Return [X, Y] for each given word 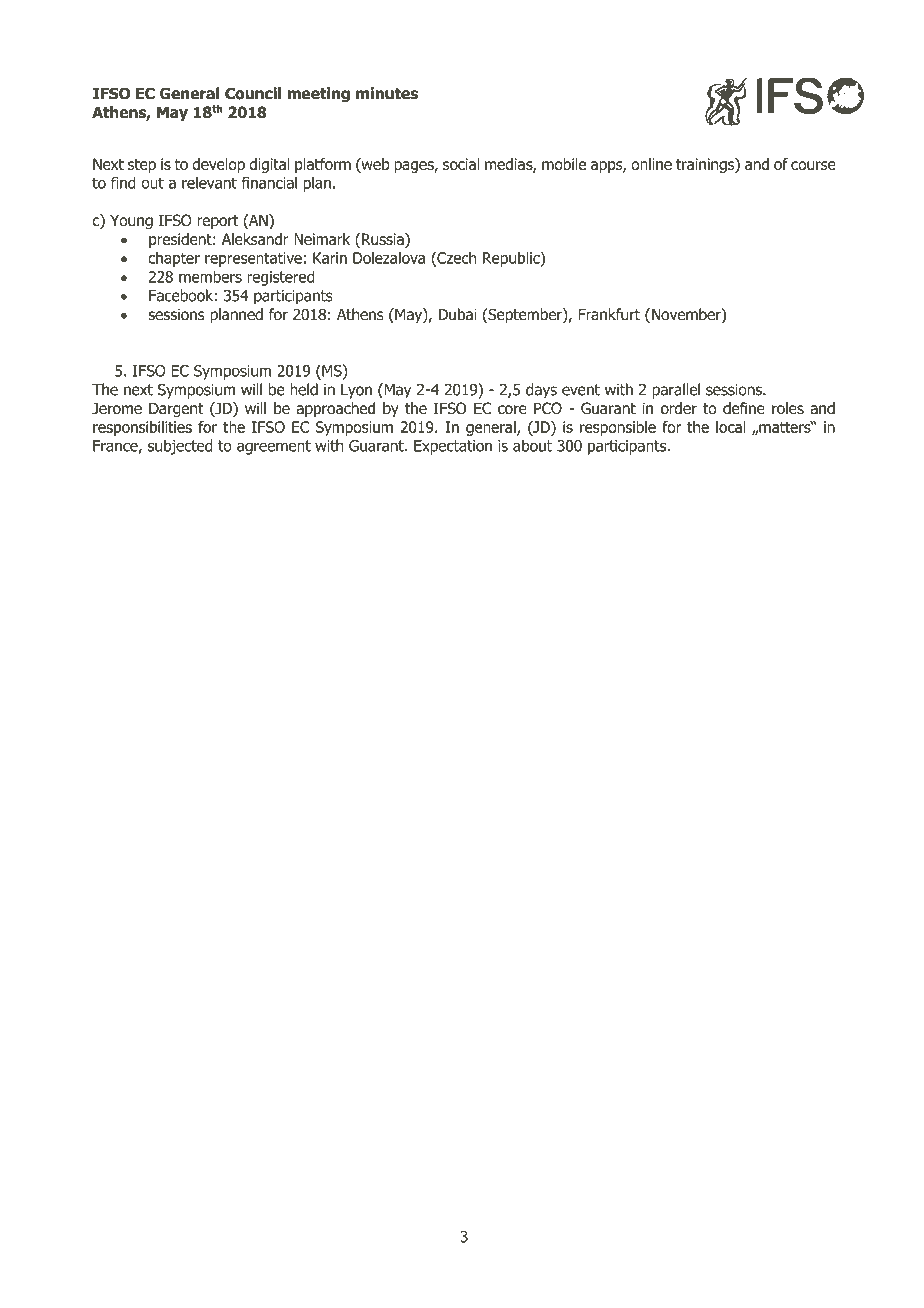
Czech [455, 259]
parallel [676, 391]
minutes [387, 93]
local [731, 427]
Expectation [453, 447]
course [813, 165]
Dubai [458, 314]
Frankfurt [609, 314]
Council [253, 93]
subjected [180, 447]
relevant [209, 183]
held [304, 389]
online [651, 164]
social [461, 164]
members [210, 276]
